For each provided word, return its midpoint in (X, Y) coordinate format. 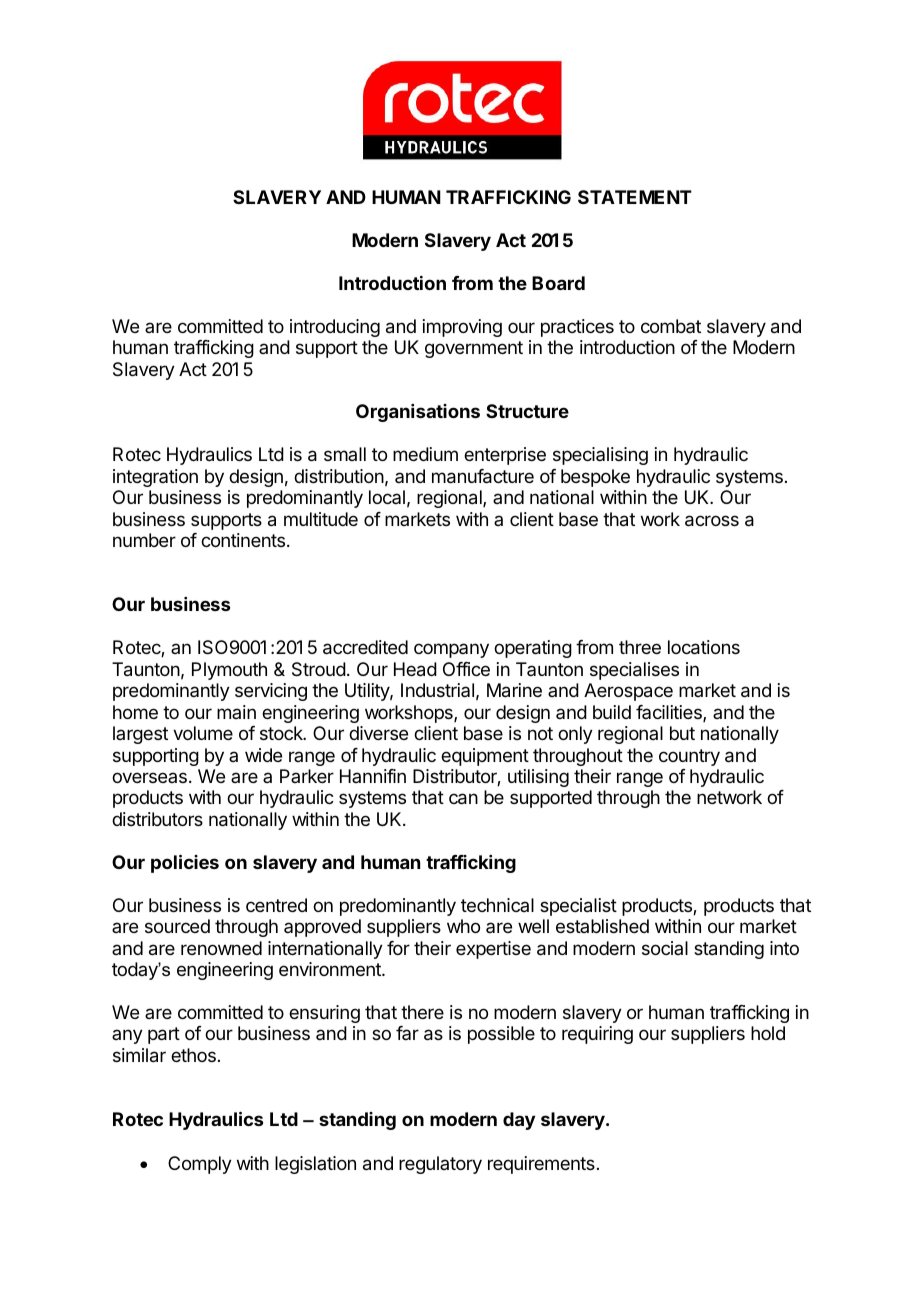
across (712, 521)
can (463, 799)
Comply (200, 1165)
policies (185, 863)
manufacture (483, 476)
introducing (335, 328)
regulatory (440, 1165)
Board (558, 283)
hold (768, 1033)
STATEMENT (635, 197)
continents (244, 540)
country (689, 757)
